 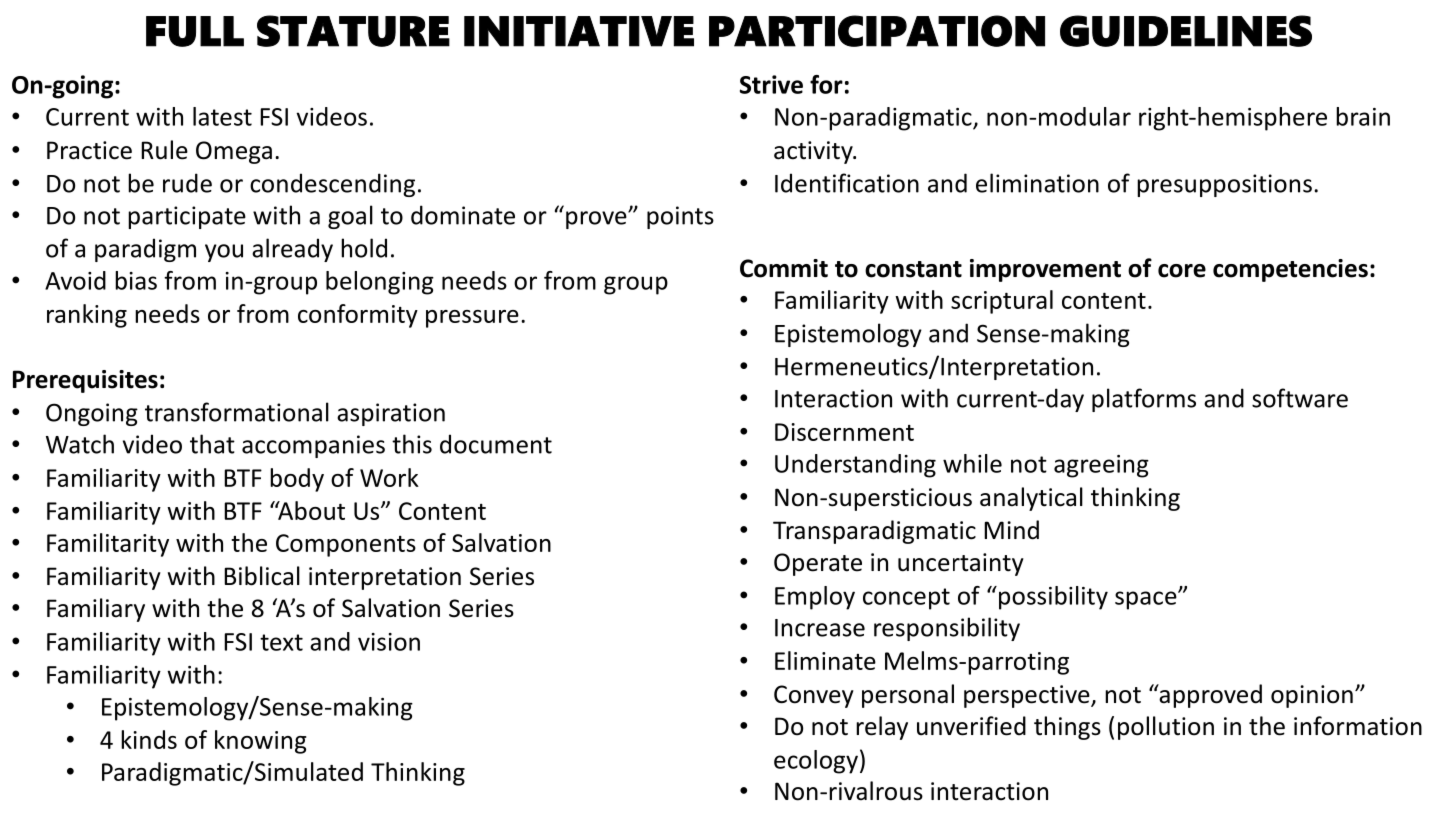 What do you see at coordinates (1031, 499) in the image?
I see `analytical` at bounding box center [1031, 499].
